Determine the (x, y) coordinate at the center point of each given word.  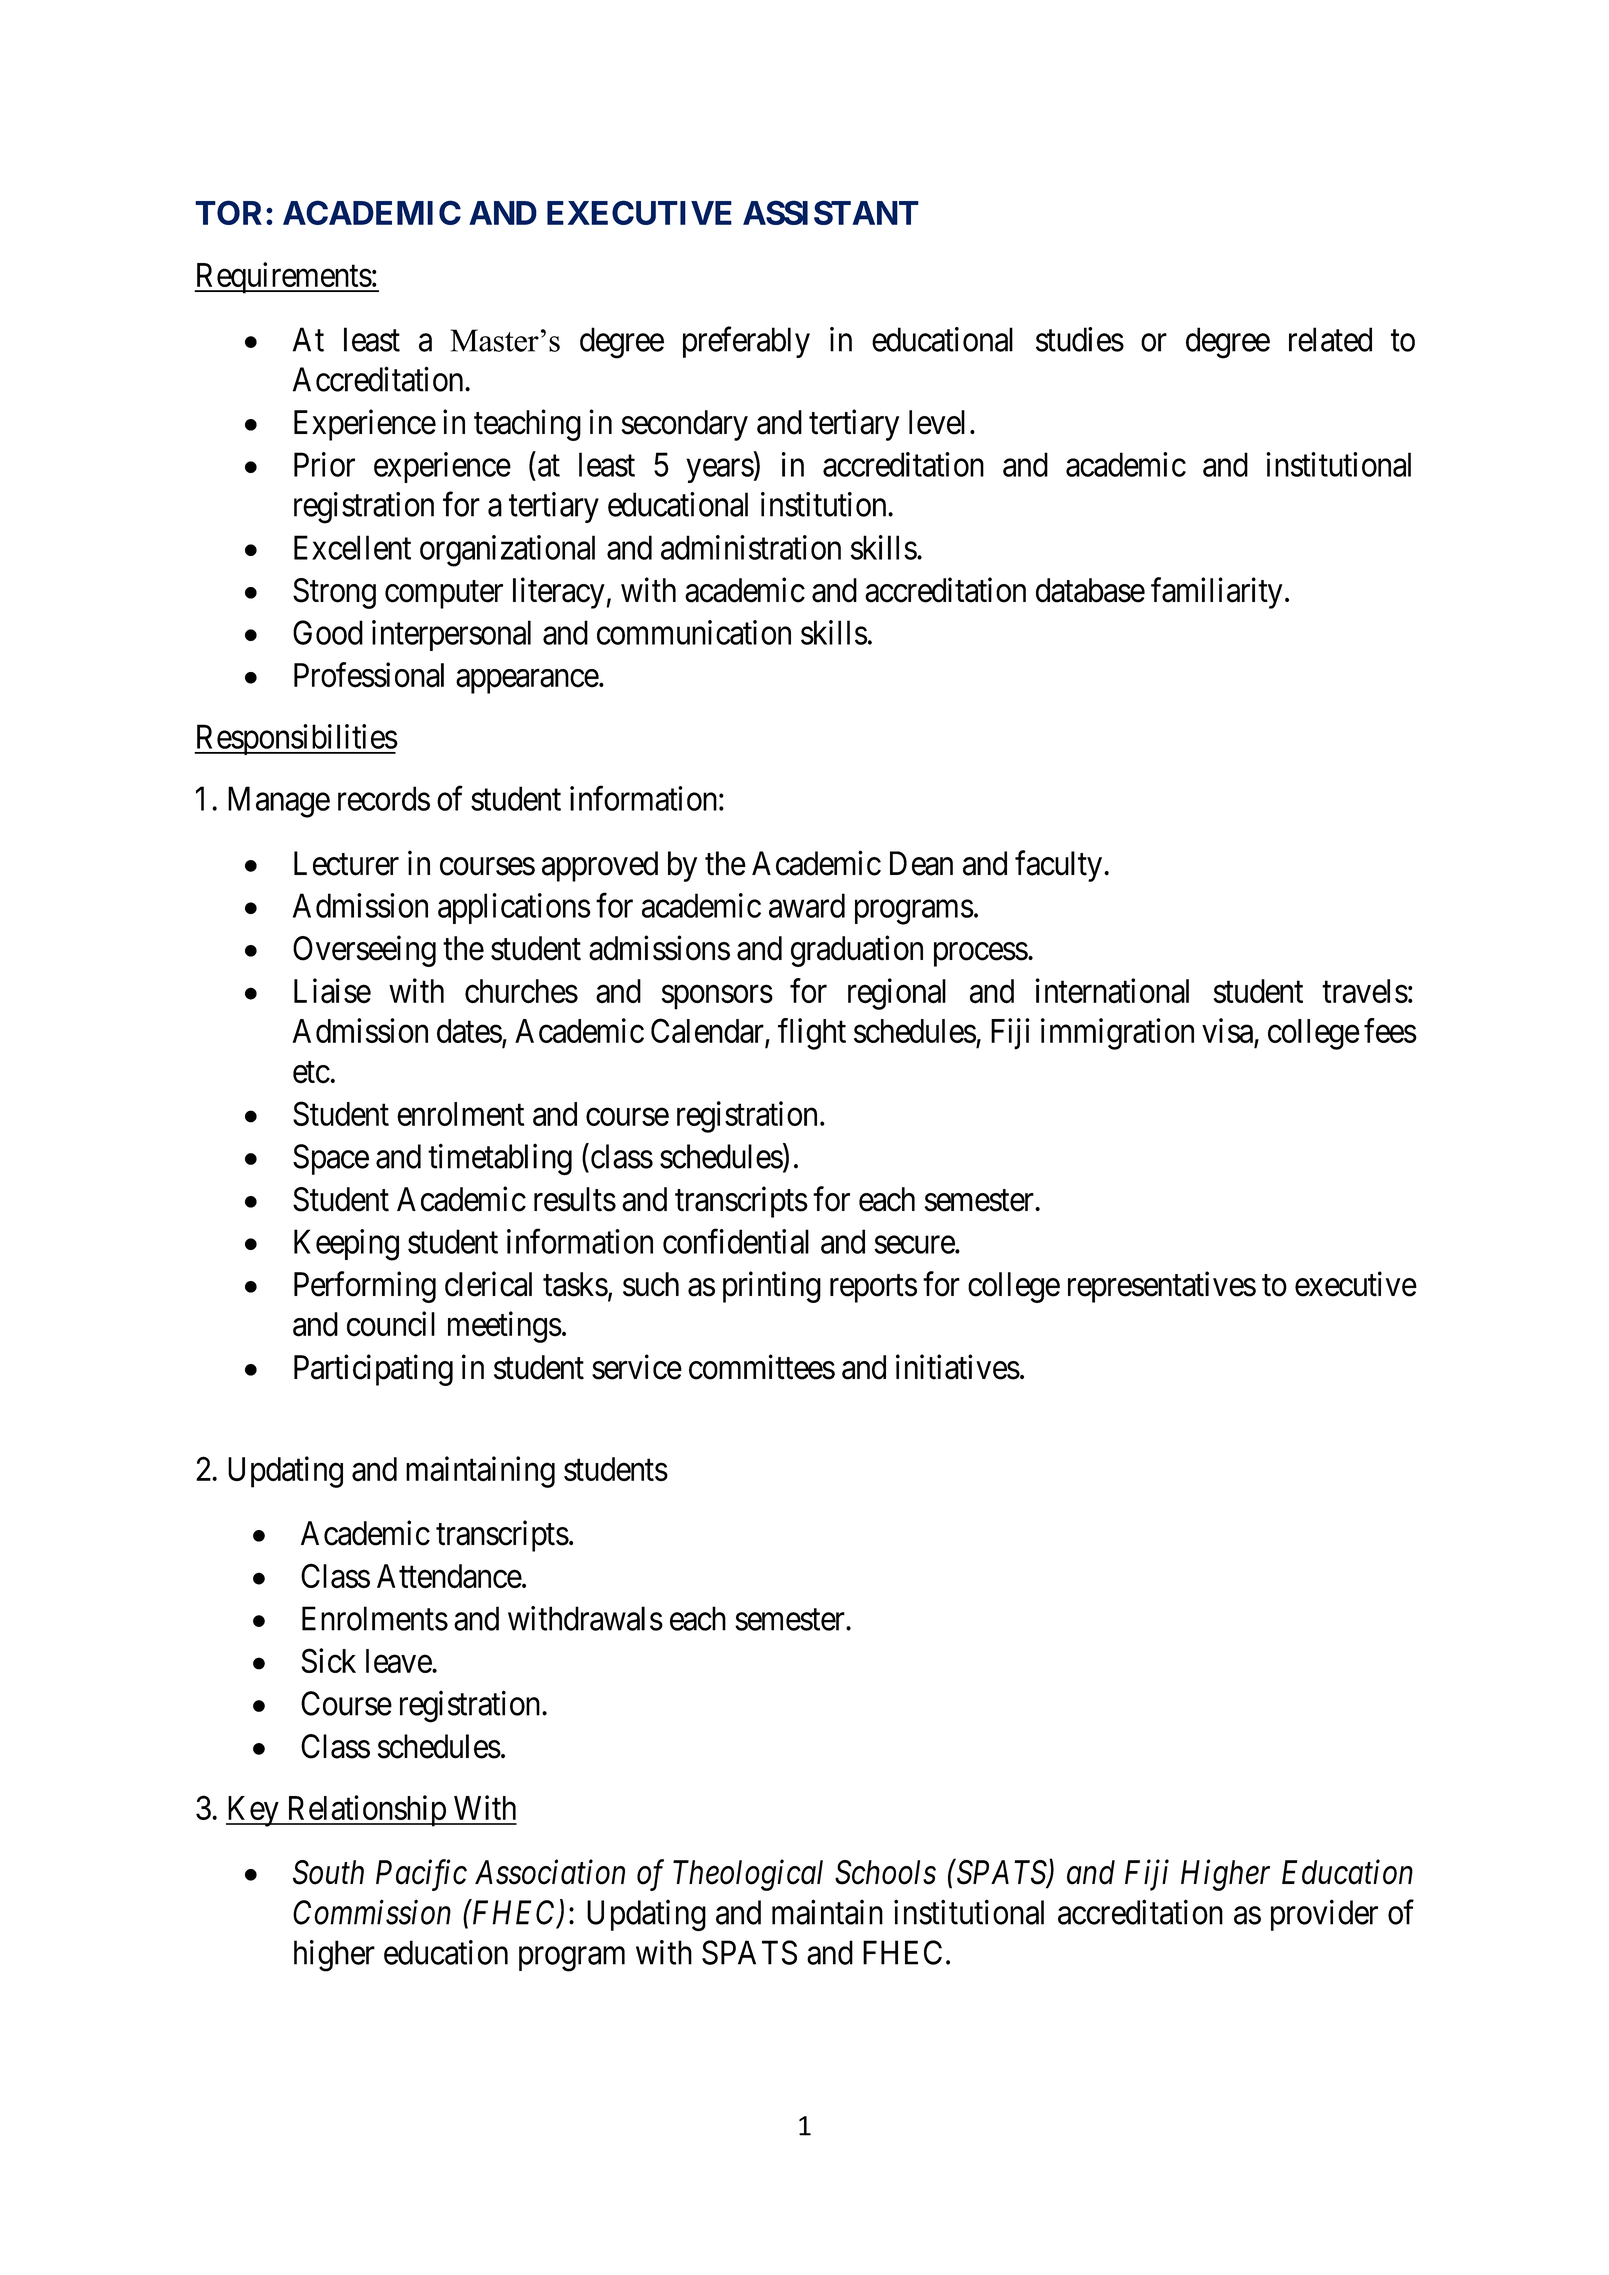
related (1330, 339)
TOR (231, 212)
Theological (748, 1875)
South (328, 1872)
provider (1324, 1915)
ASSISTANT (831, 212)
